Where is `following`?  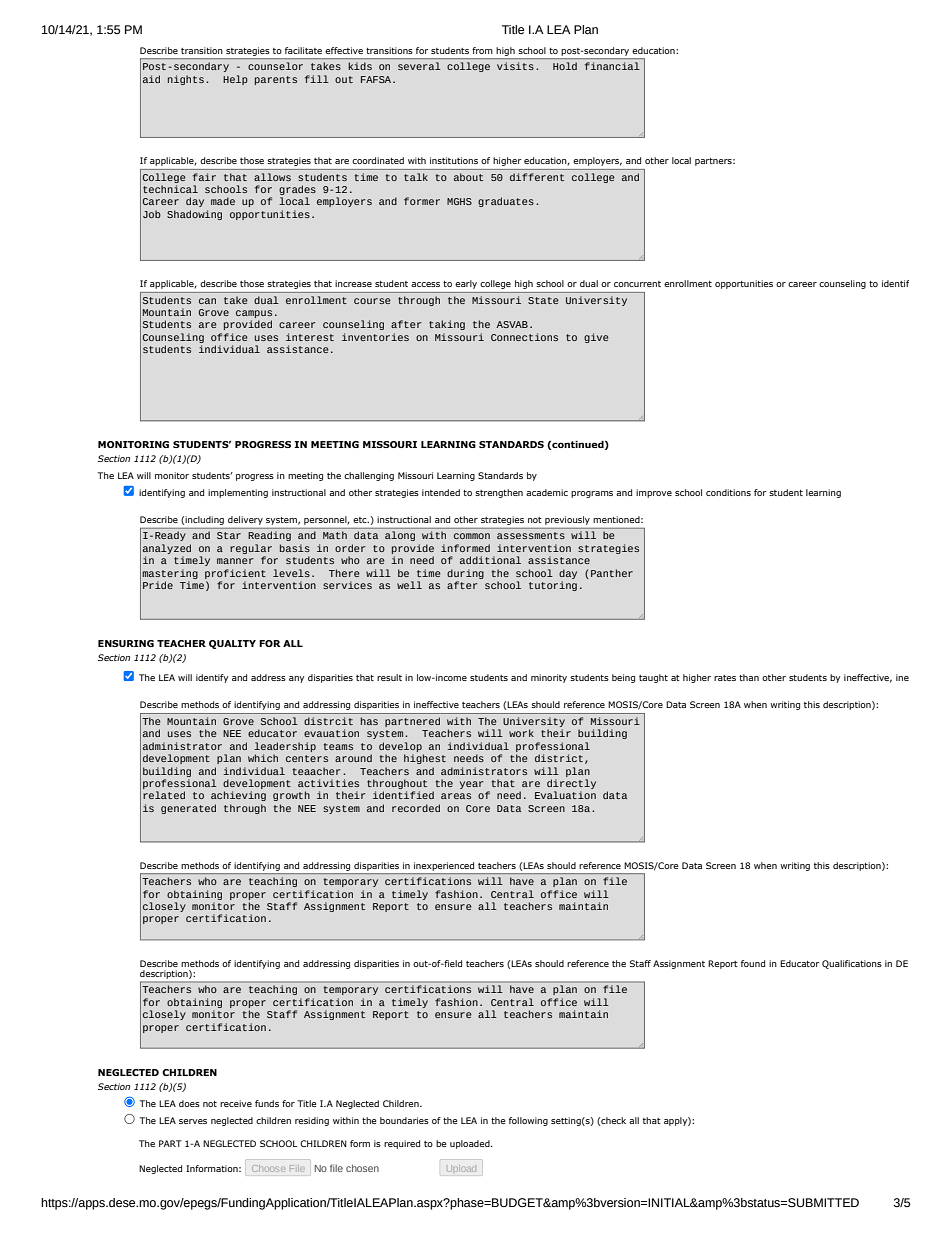 following is located at coordinates (528, 1121).
